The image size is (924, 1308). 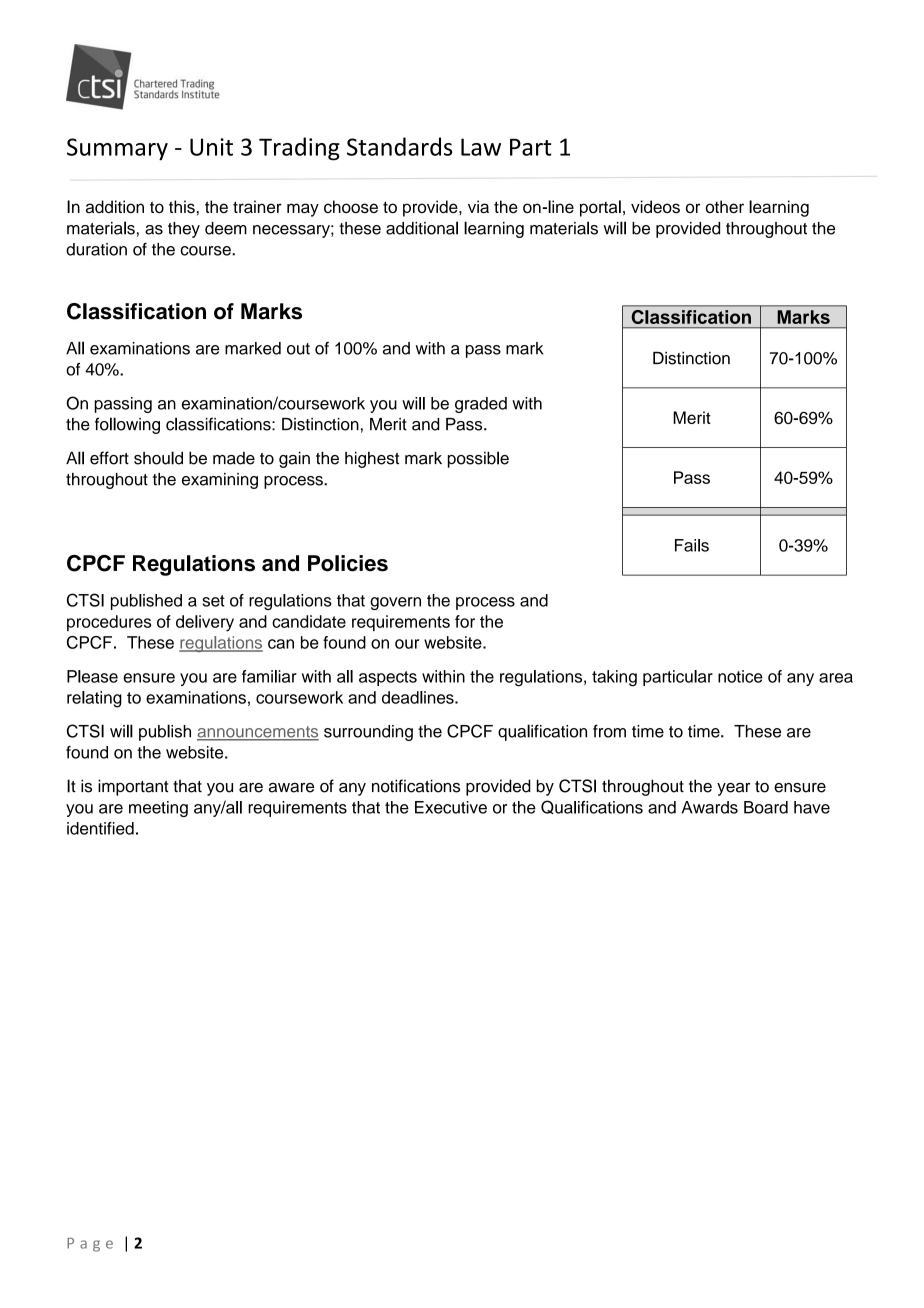 What do you see at coordinates (692, 545) in the screenshot?
I see `Fails` at bounding box center [692, 545].
